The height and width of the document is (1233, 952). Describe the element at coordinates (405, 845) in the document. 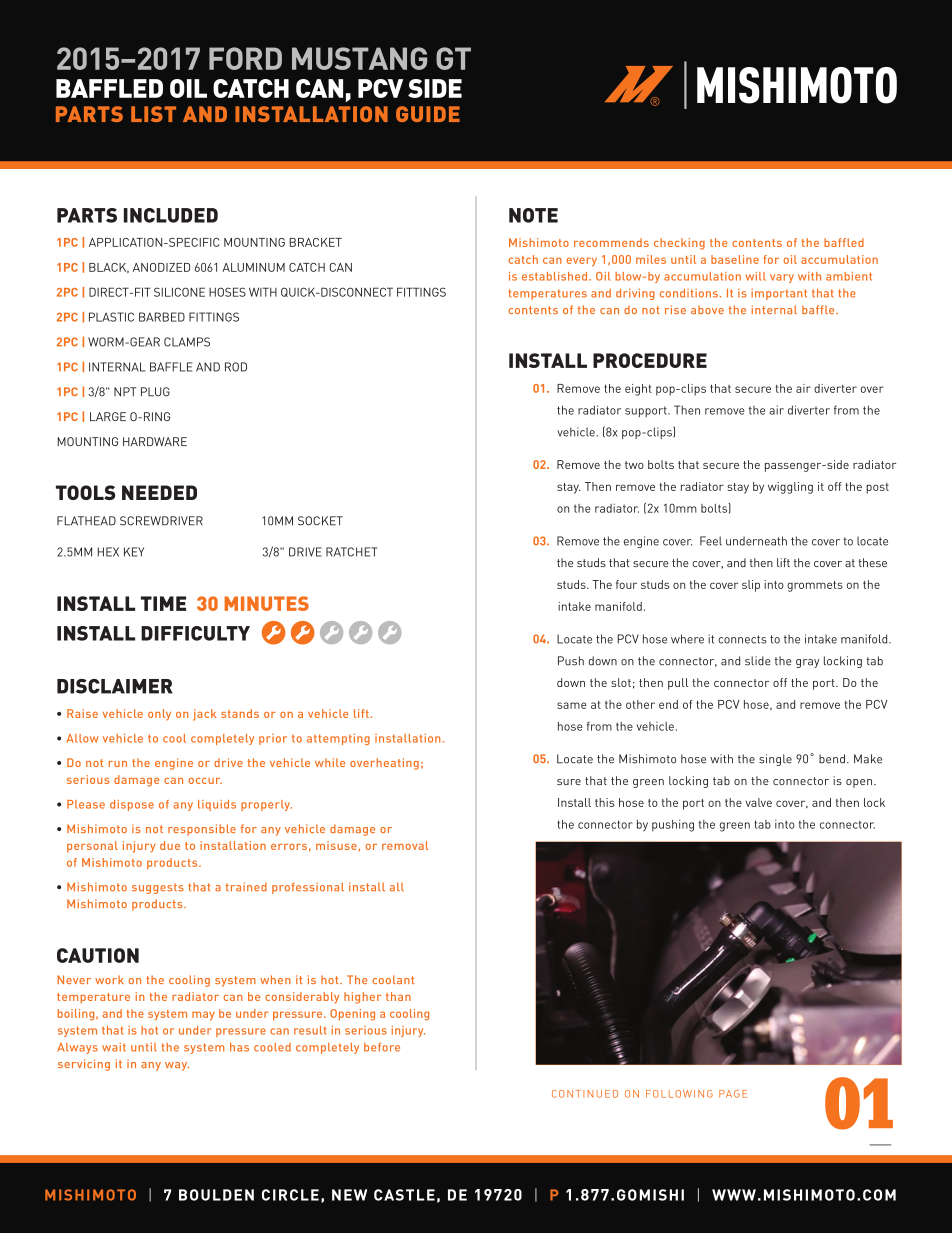

I see `removal` at that location.
